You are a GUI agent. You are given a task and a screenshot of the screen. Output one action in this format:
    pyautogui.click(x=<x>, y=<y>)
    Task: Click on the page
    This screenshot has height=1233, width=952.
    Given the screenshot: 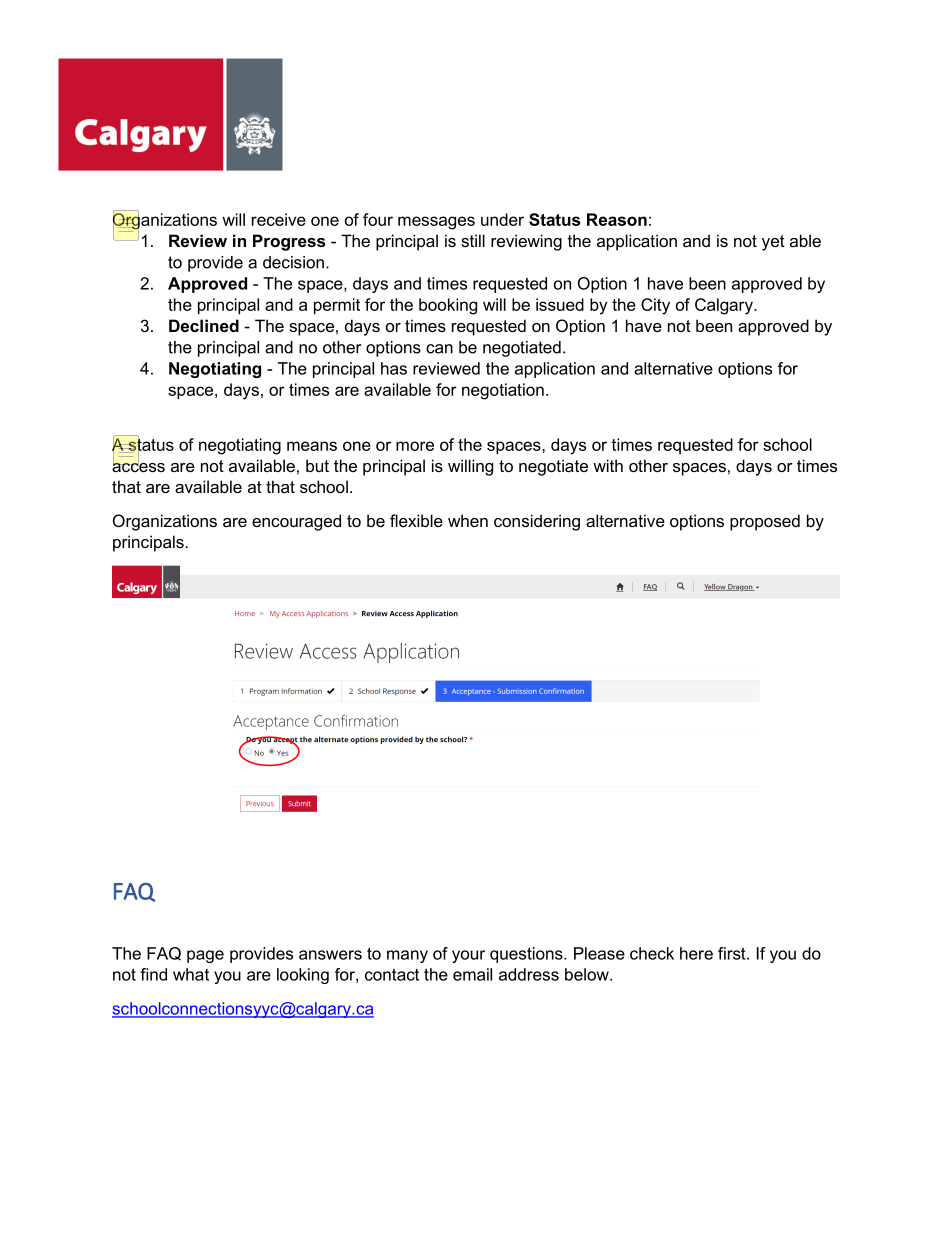 What is the action you would take?
    pyautogui.click(x=205, y=956)
